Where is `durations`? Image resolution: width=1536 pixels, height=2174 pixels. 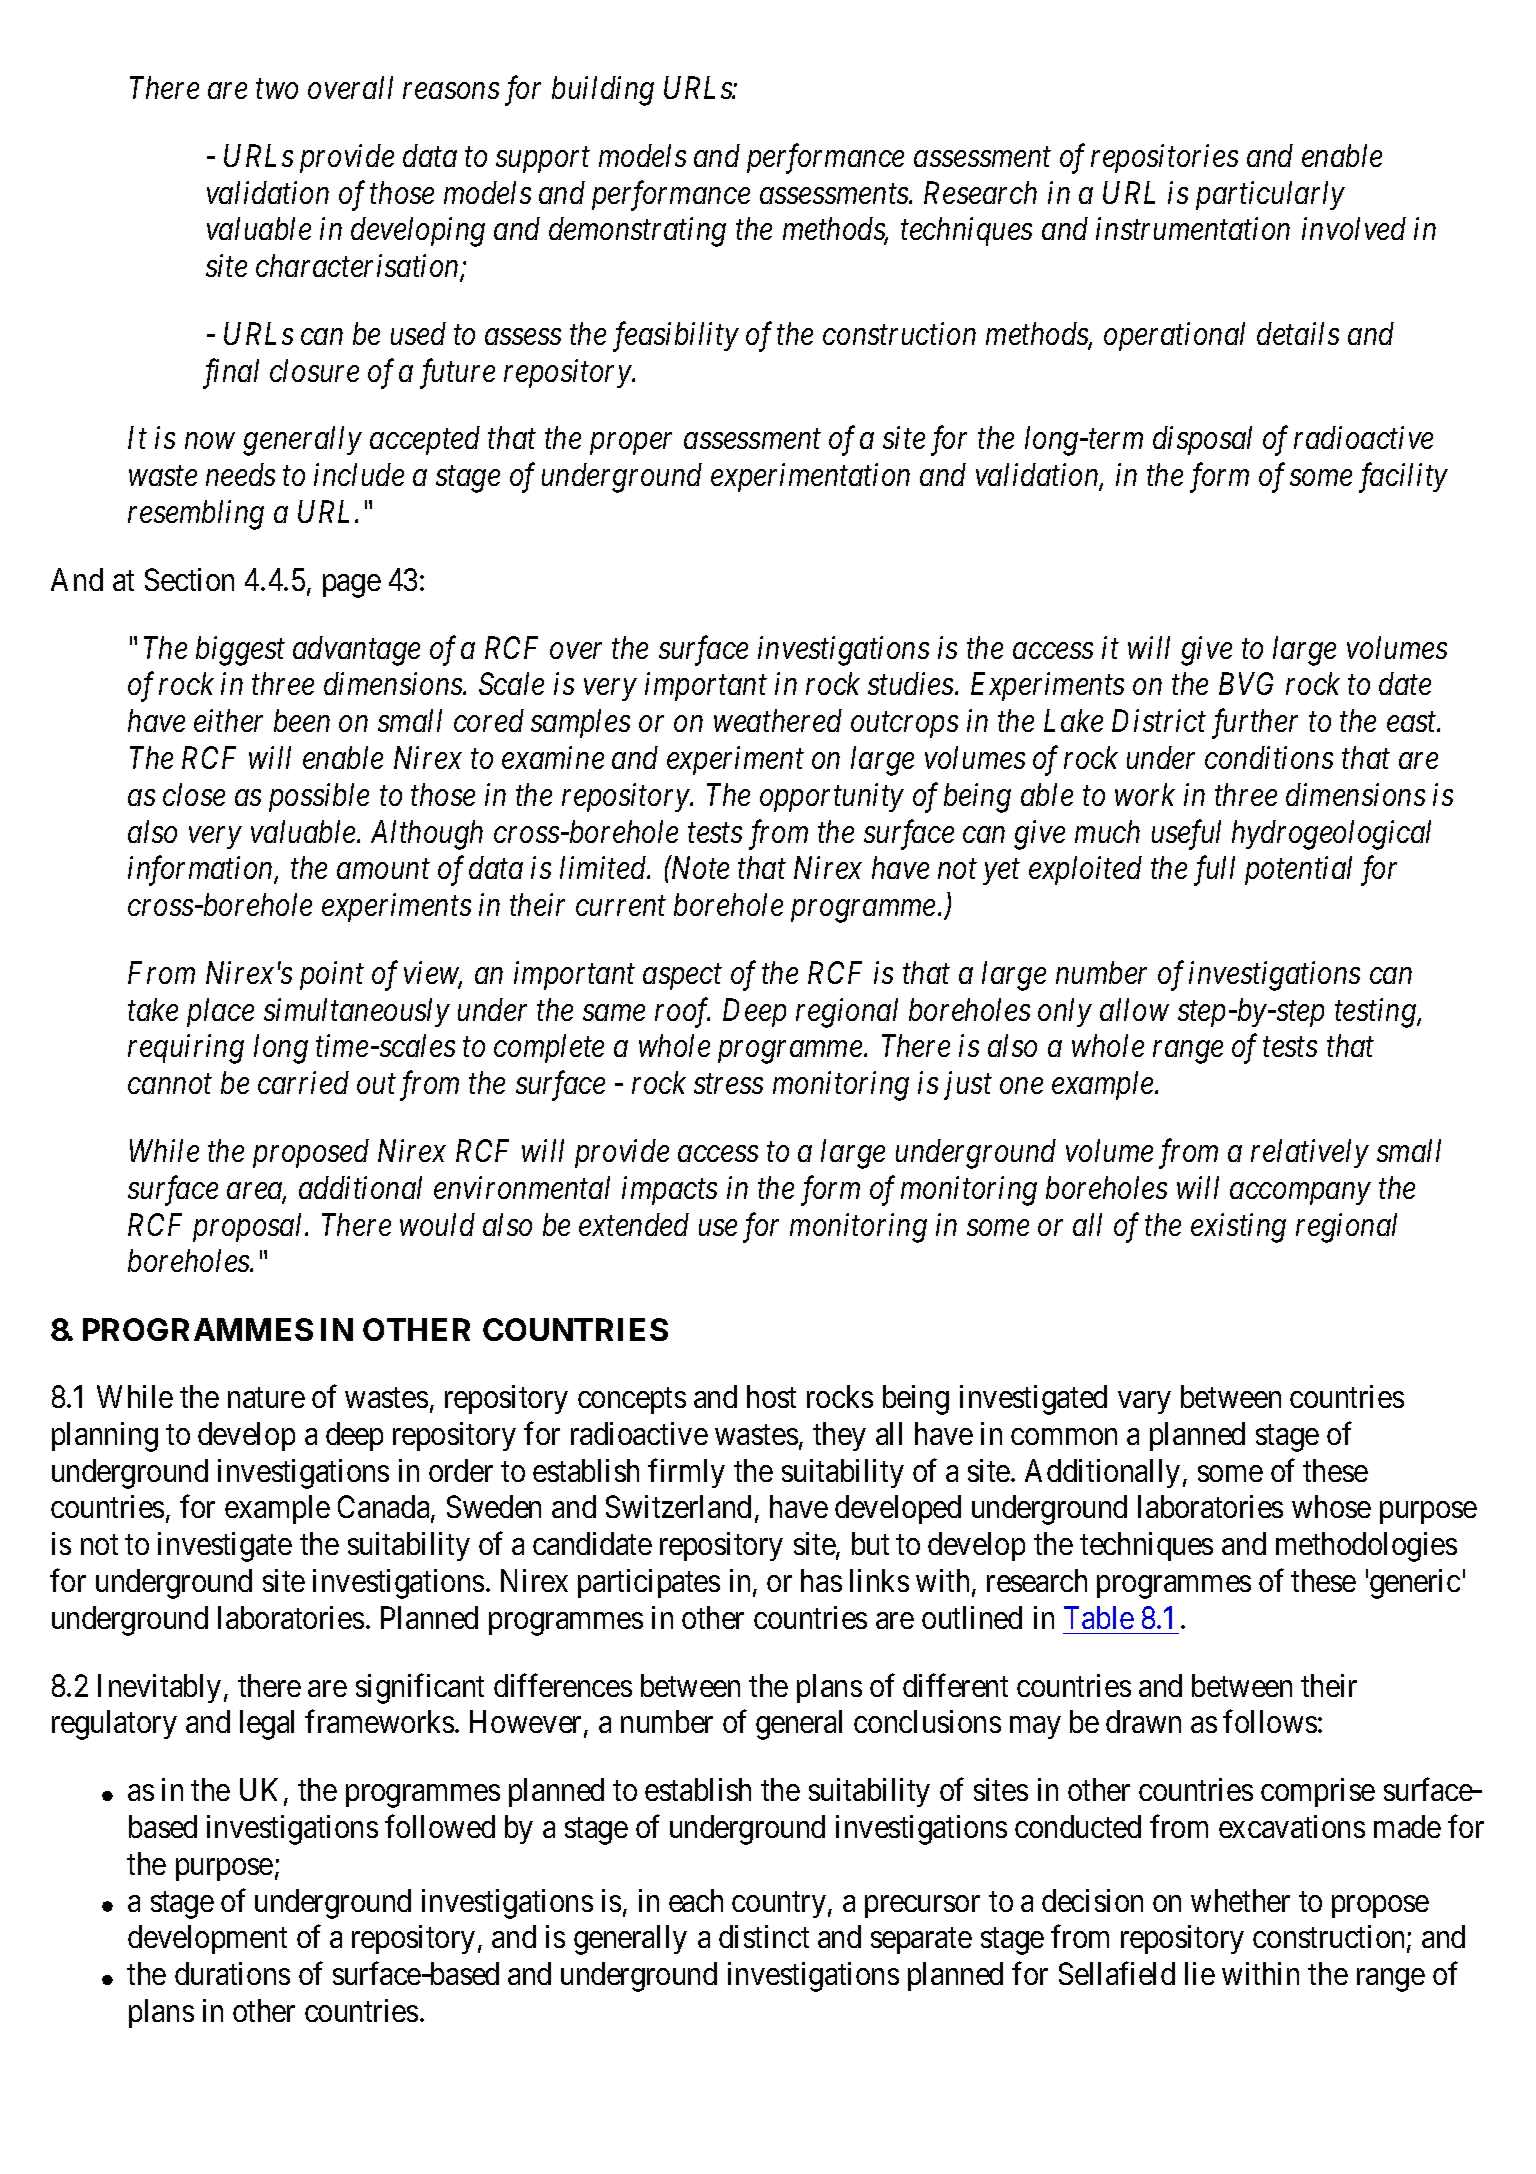
durations is located at coordinates (232, 1973).
